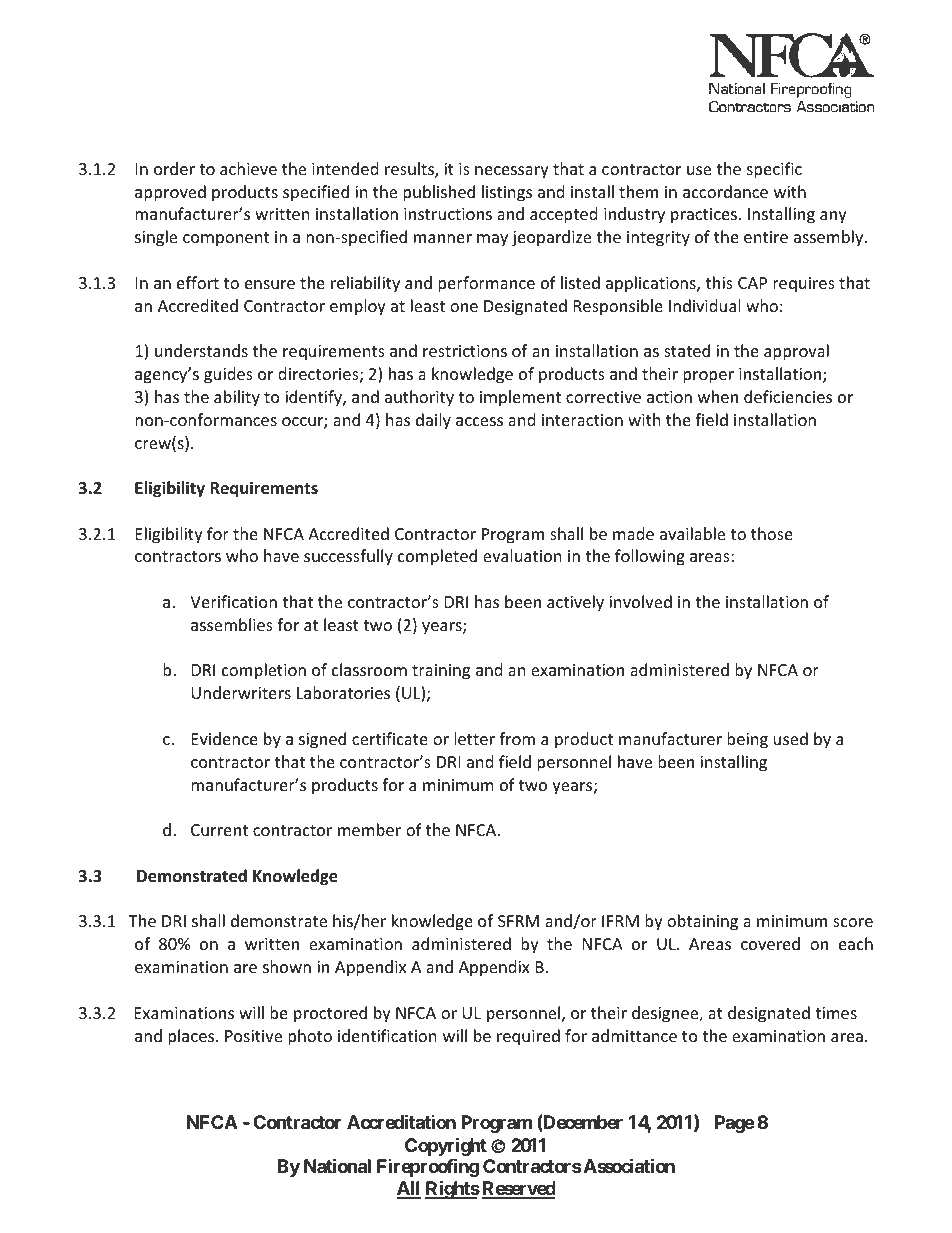 The height and width of the screenshot is (1233, 952). I want to click on required, so click(528, 1037).
